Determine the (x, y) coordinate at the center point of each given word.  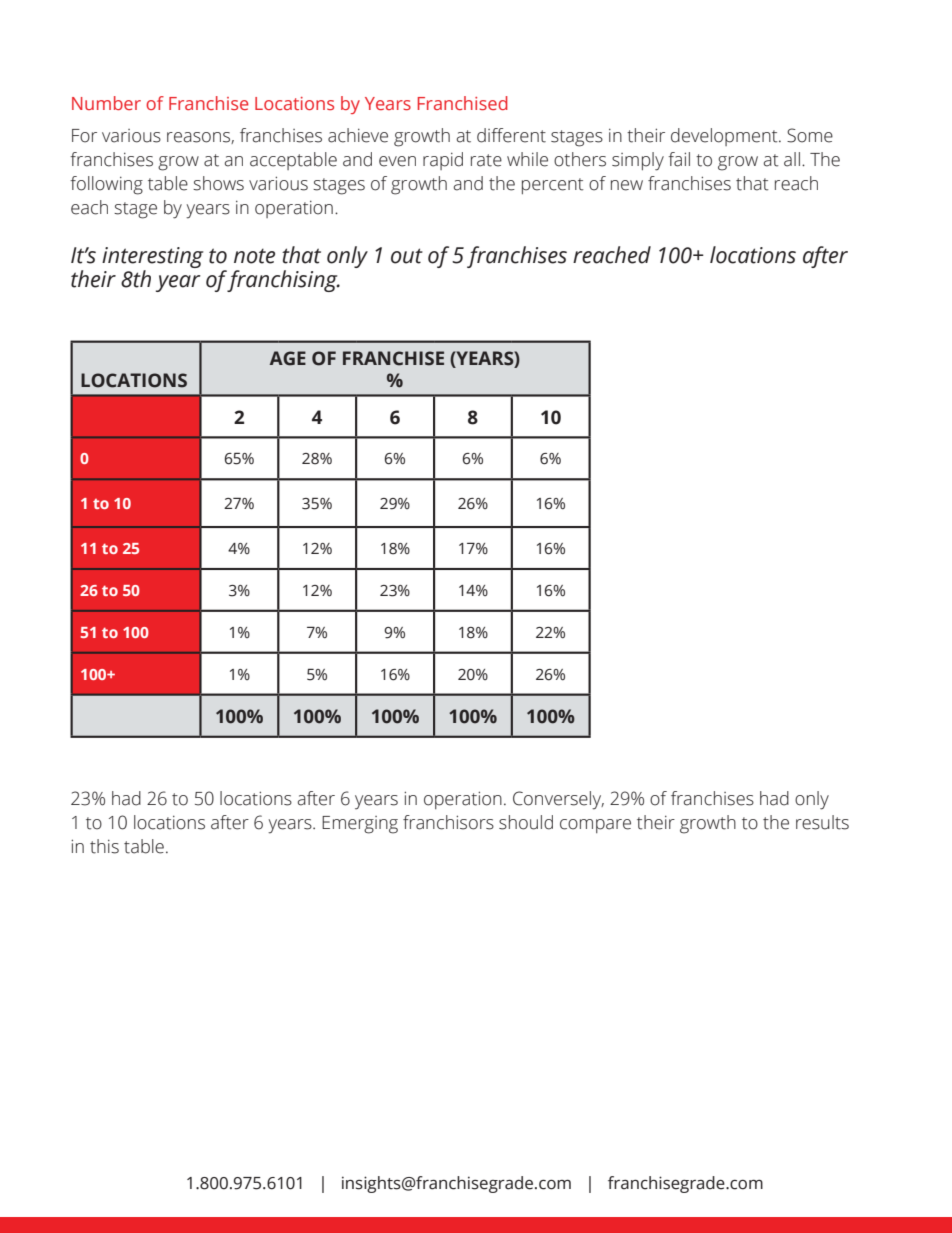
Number (106, 103)
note (254, 256)
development (725, 137)
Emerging (360, 825)
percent (553, 186)
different (511, 135)
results (822, 822)
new (627, 185)
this (104, 846)
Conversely (558, 800)
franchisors (448, 822)
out (407, 256)
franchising (283, 281)
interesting (153, 257)
